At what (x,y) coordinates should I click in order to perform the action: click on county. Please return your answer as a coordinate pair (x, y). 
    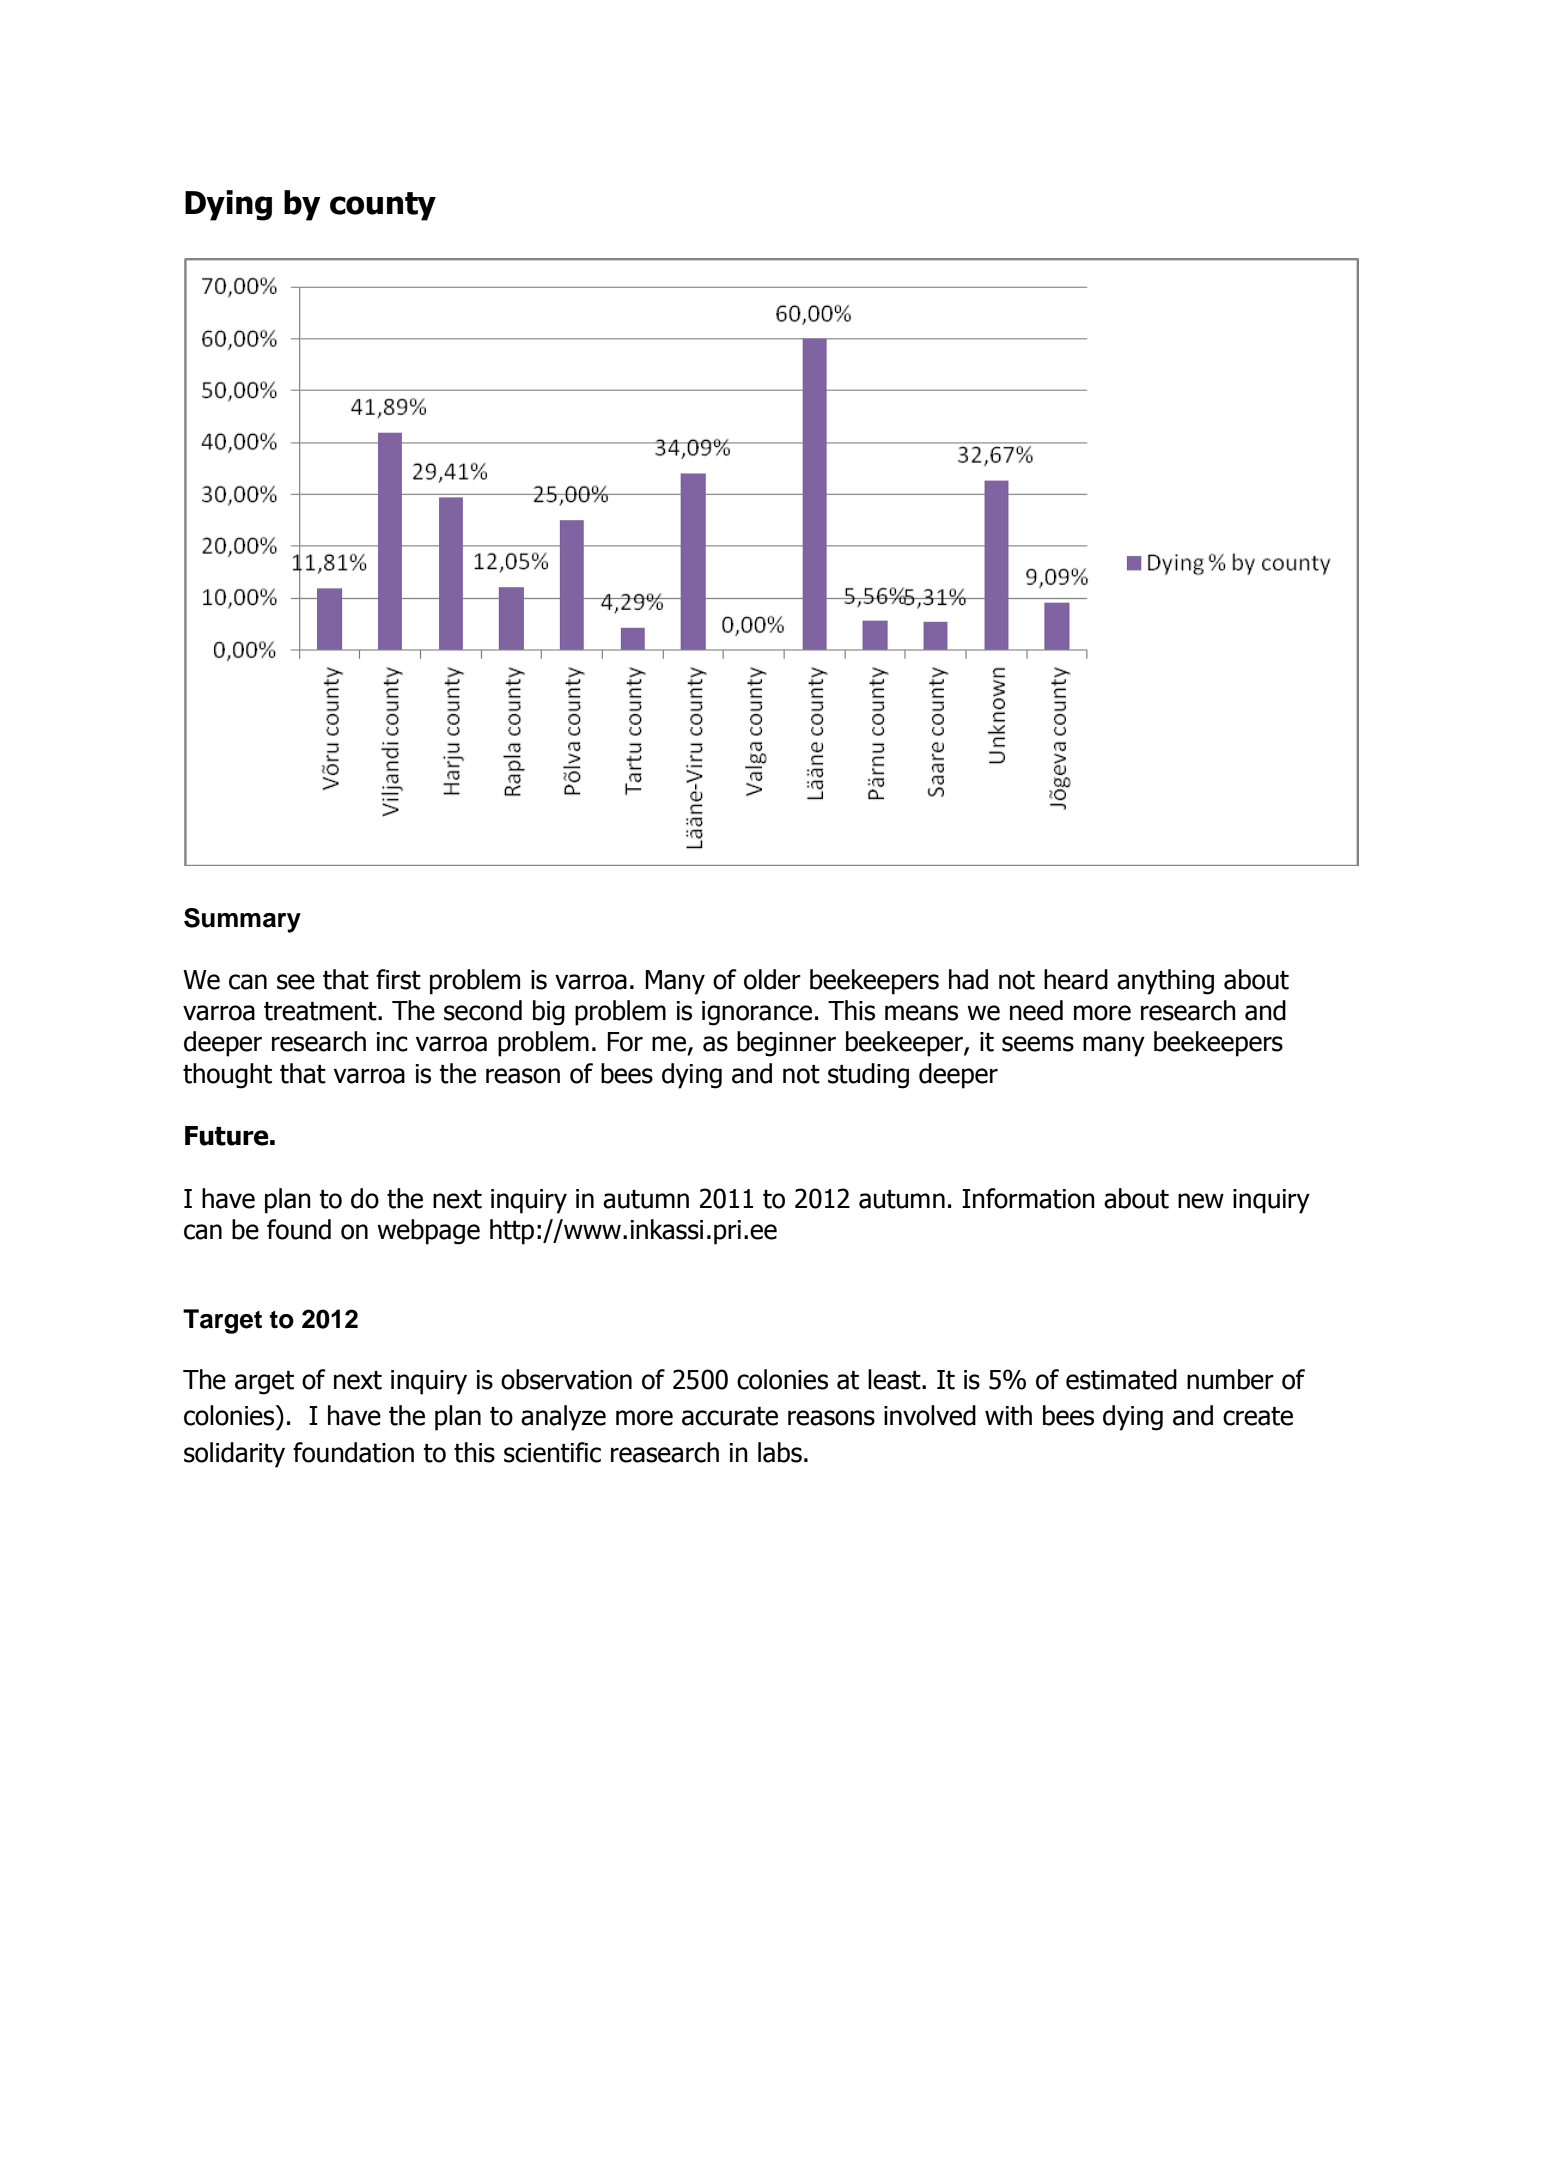
    Looking at the image, I should click on (383, 206).
